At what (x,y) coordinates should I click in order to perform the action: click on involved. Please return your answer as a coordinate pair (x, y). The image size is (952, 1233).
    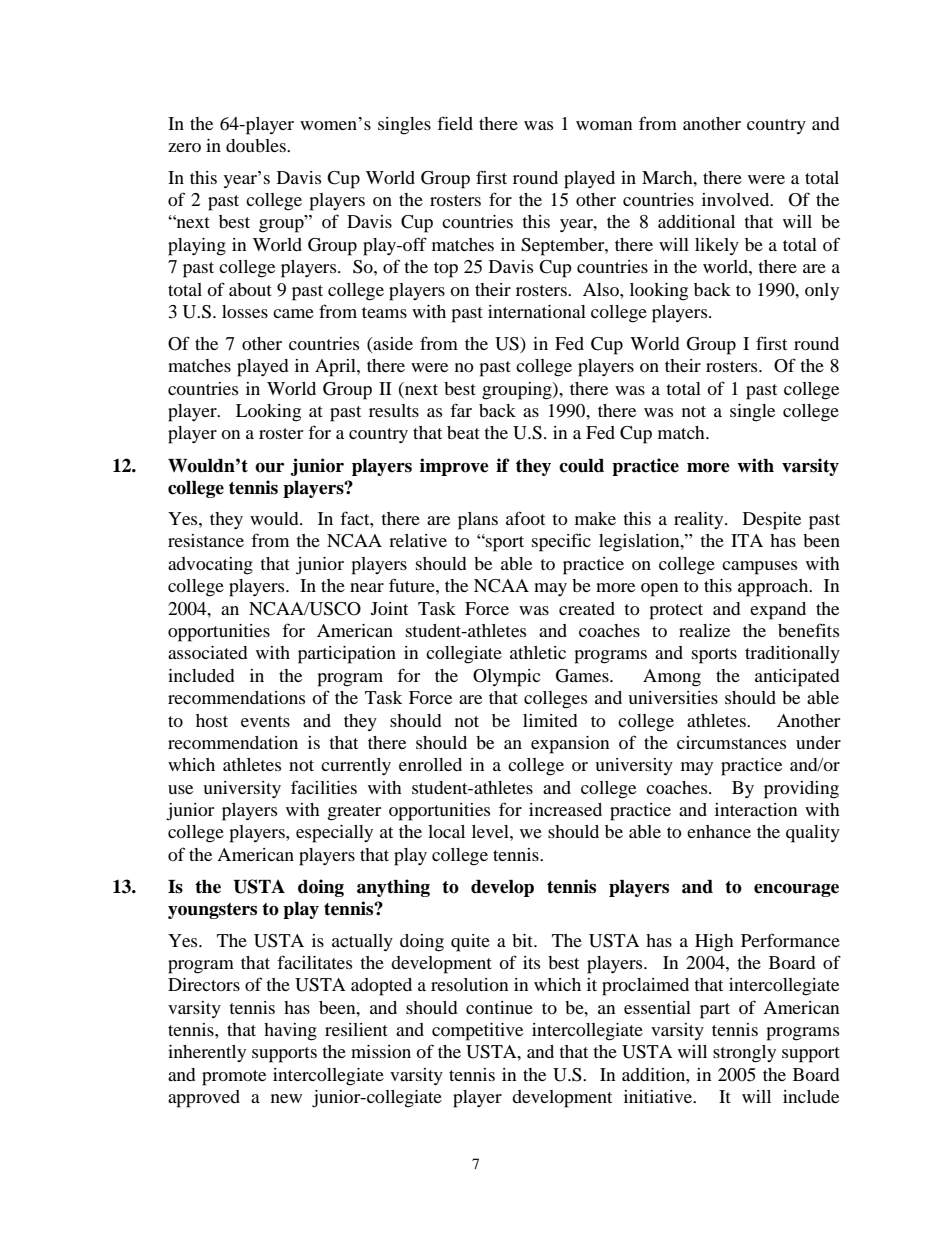
    Looking at the image, I should click on (737, 199).
